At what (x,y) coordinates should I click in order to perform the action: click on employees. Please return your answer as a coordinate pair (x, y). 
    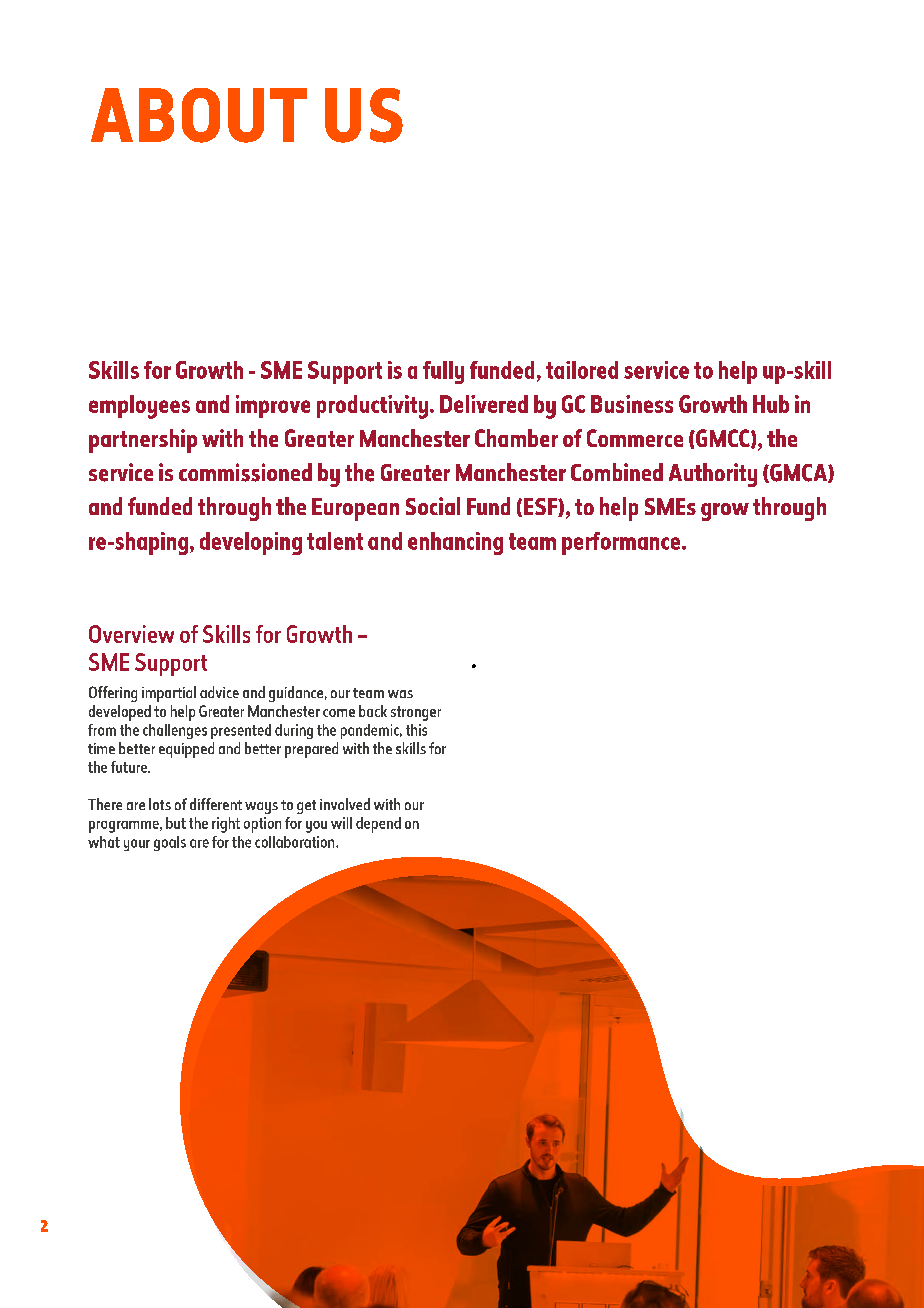
    Looking at the image, I should click on (139, 407).
